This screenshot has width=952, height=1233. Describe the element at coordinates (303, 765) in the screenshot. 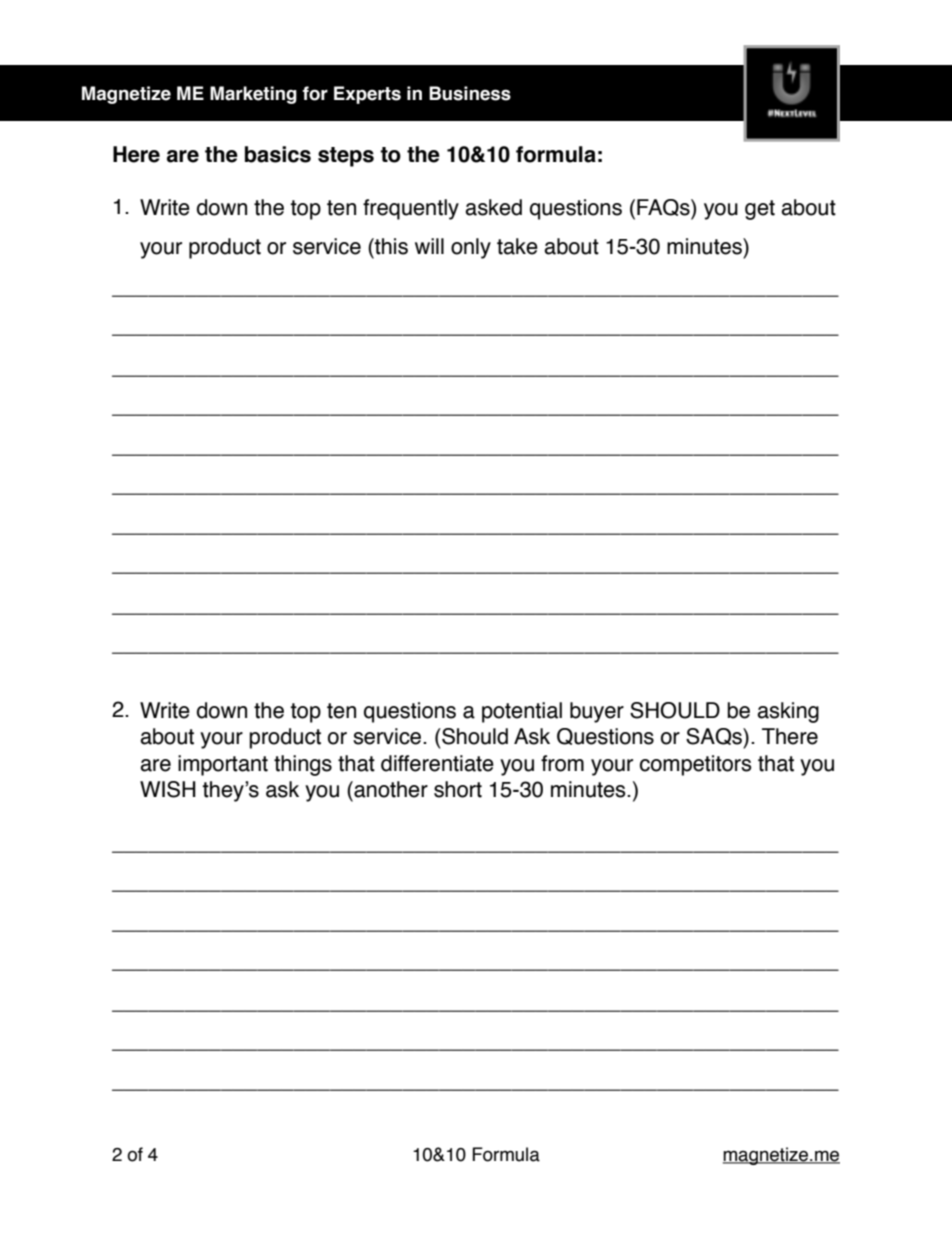

I see `things` at that location.
